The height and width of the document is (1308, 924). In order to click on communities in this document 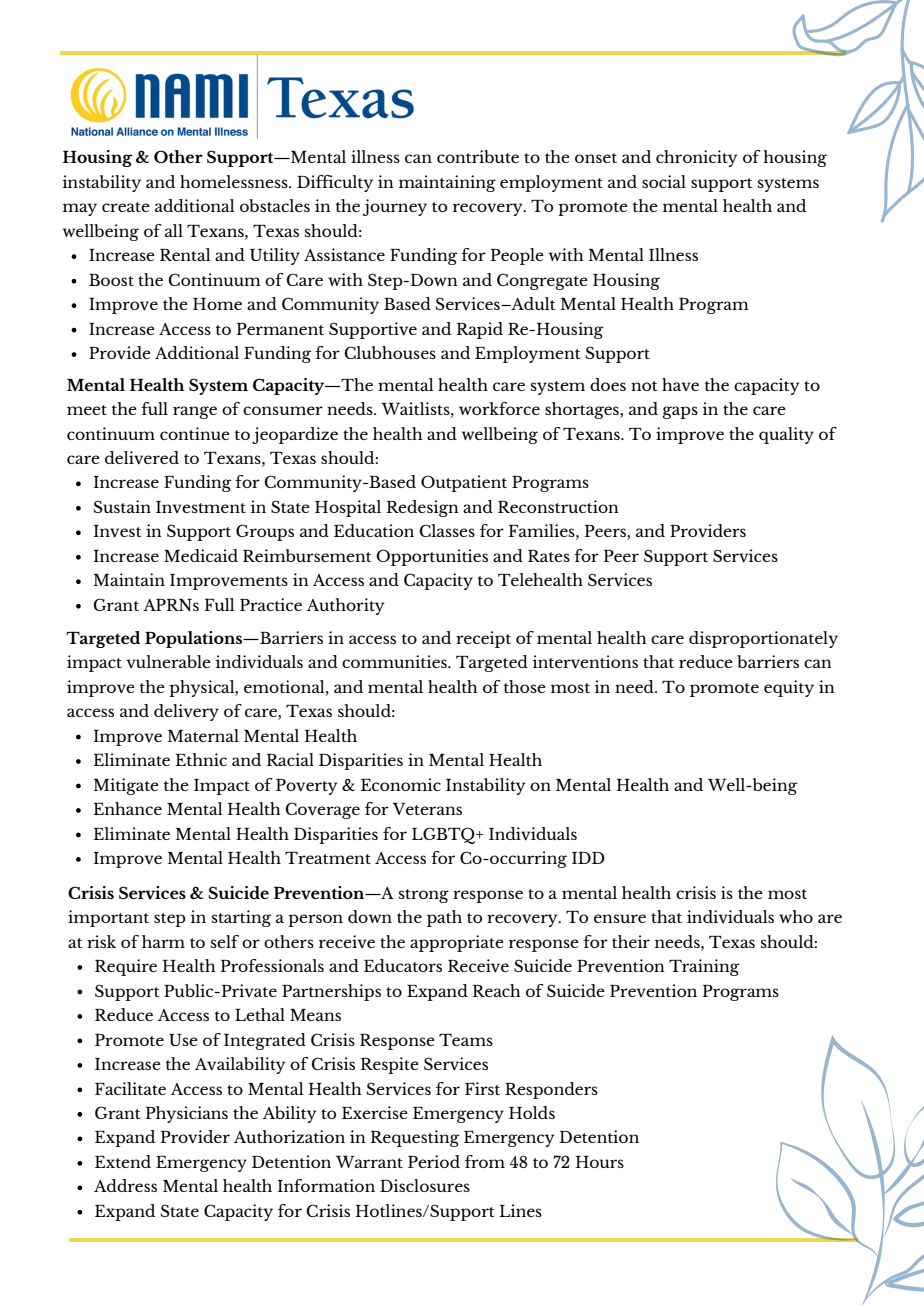, I will do `click(395, 661)`.
